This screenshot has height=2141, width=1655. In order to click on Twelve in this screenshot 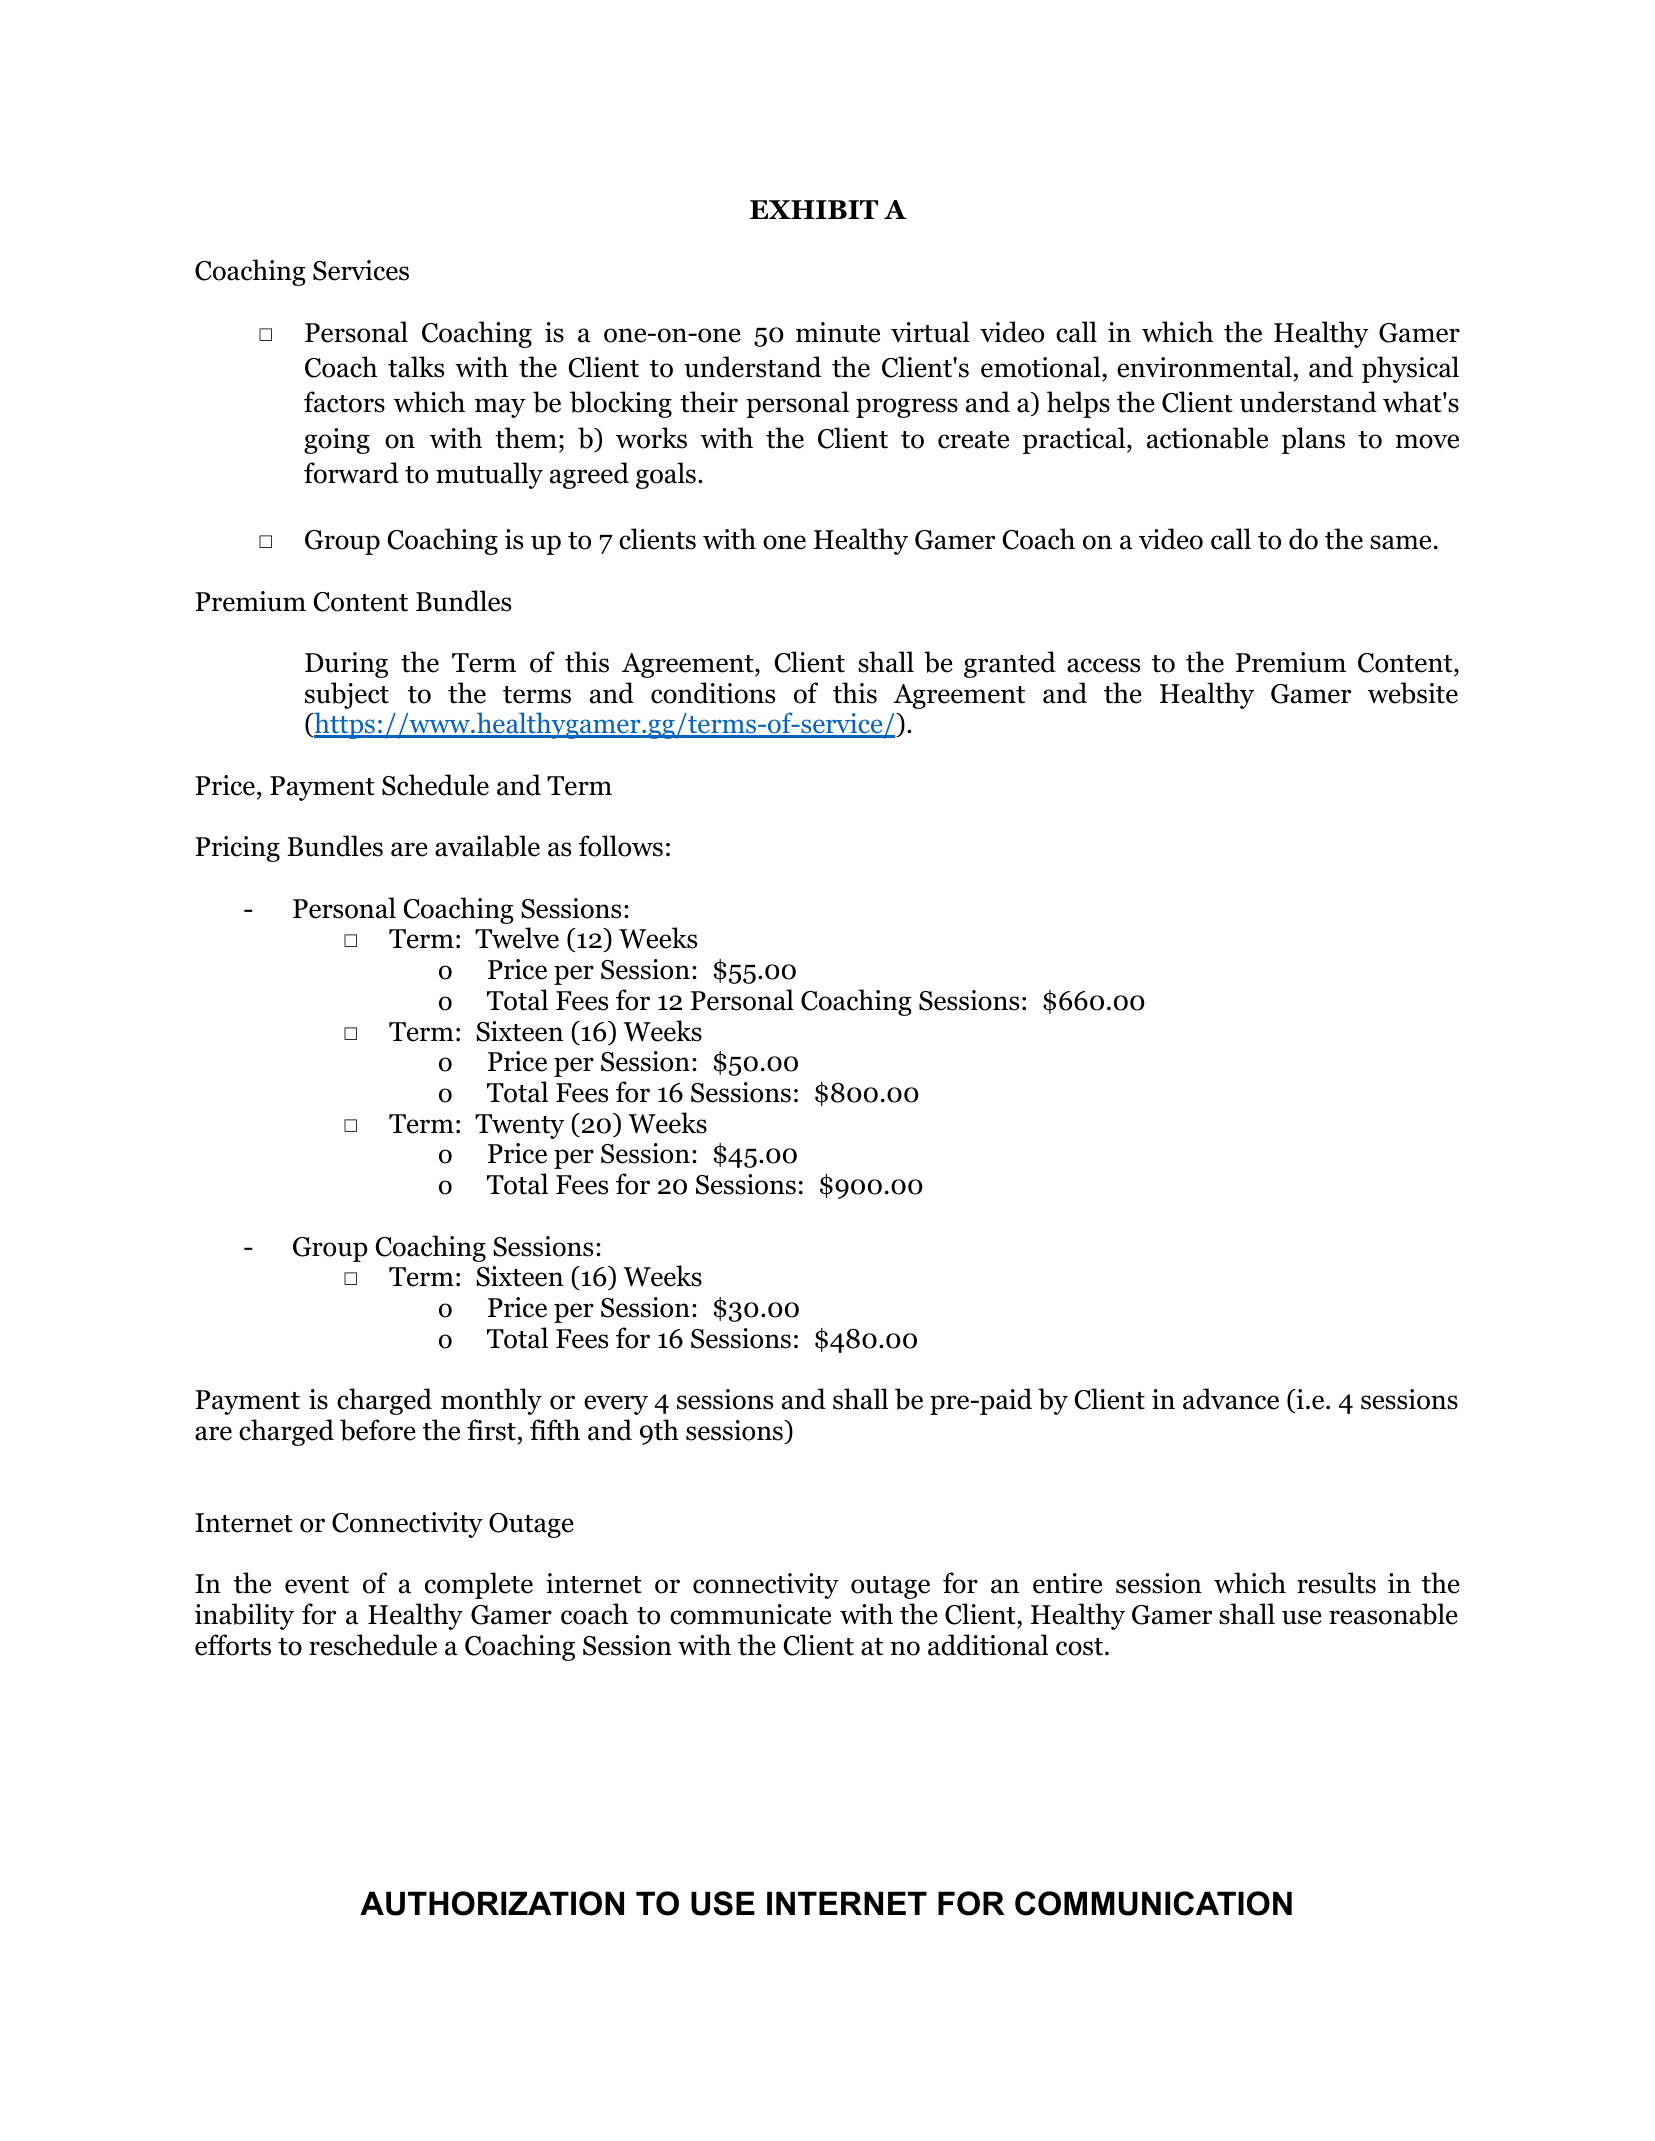, I will do `click(517, 938)`.
